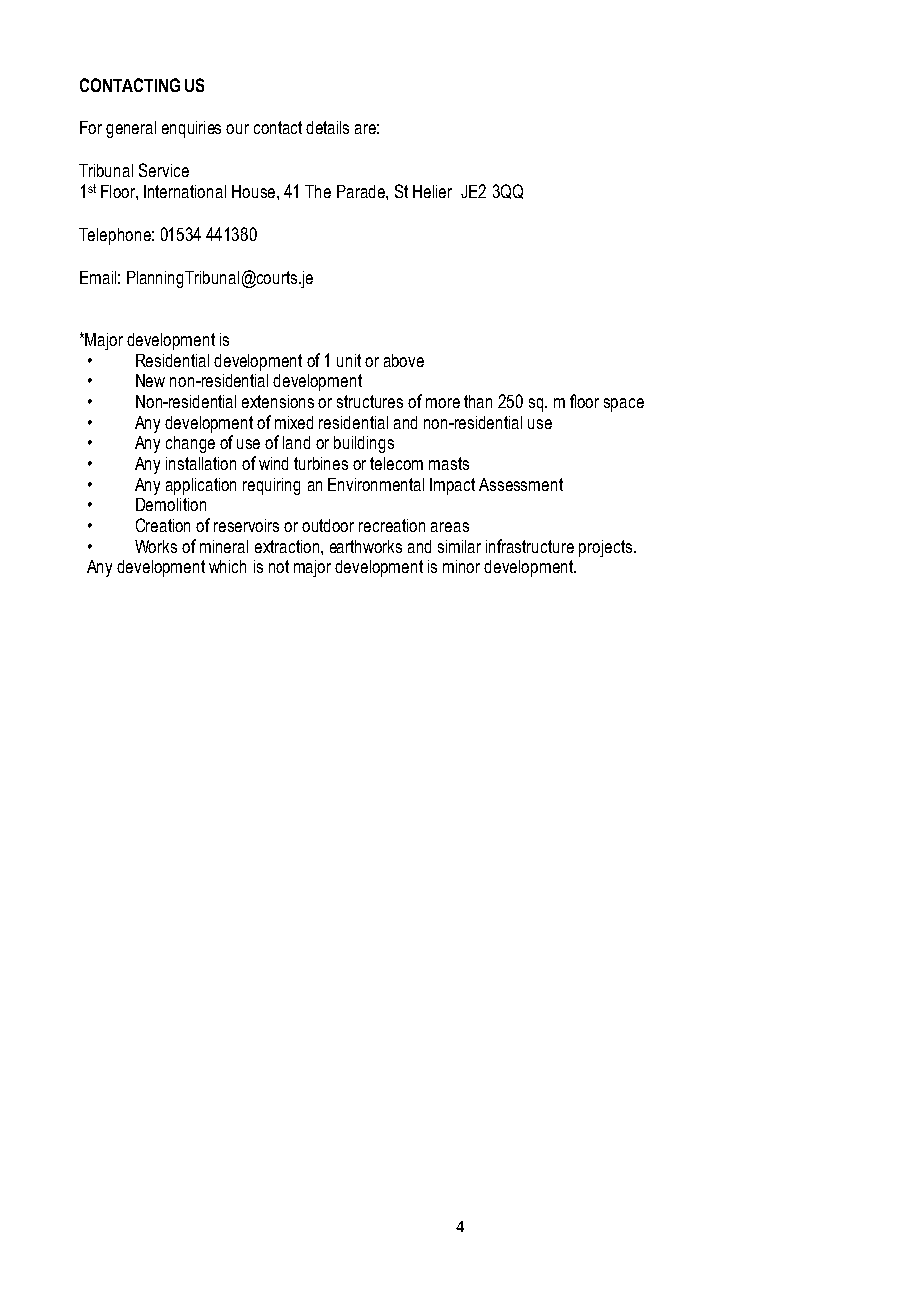 This page has width=924, height=1308. I want to click on above, so click(404, 360).
